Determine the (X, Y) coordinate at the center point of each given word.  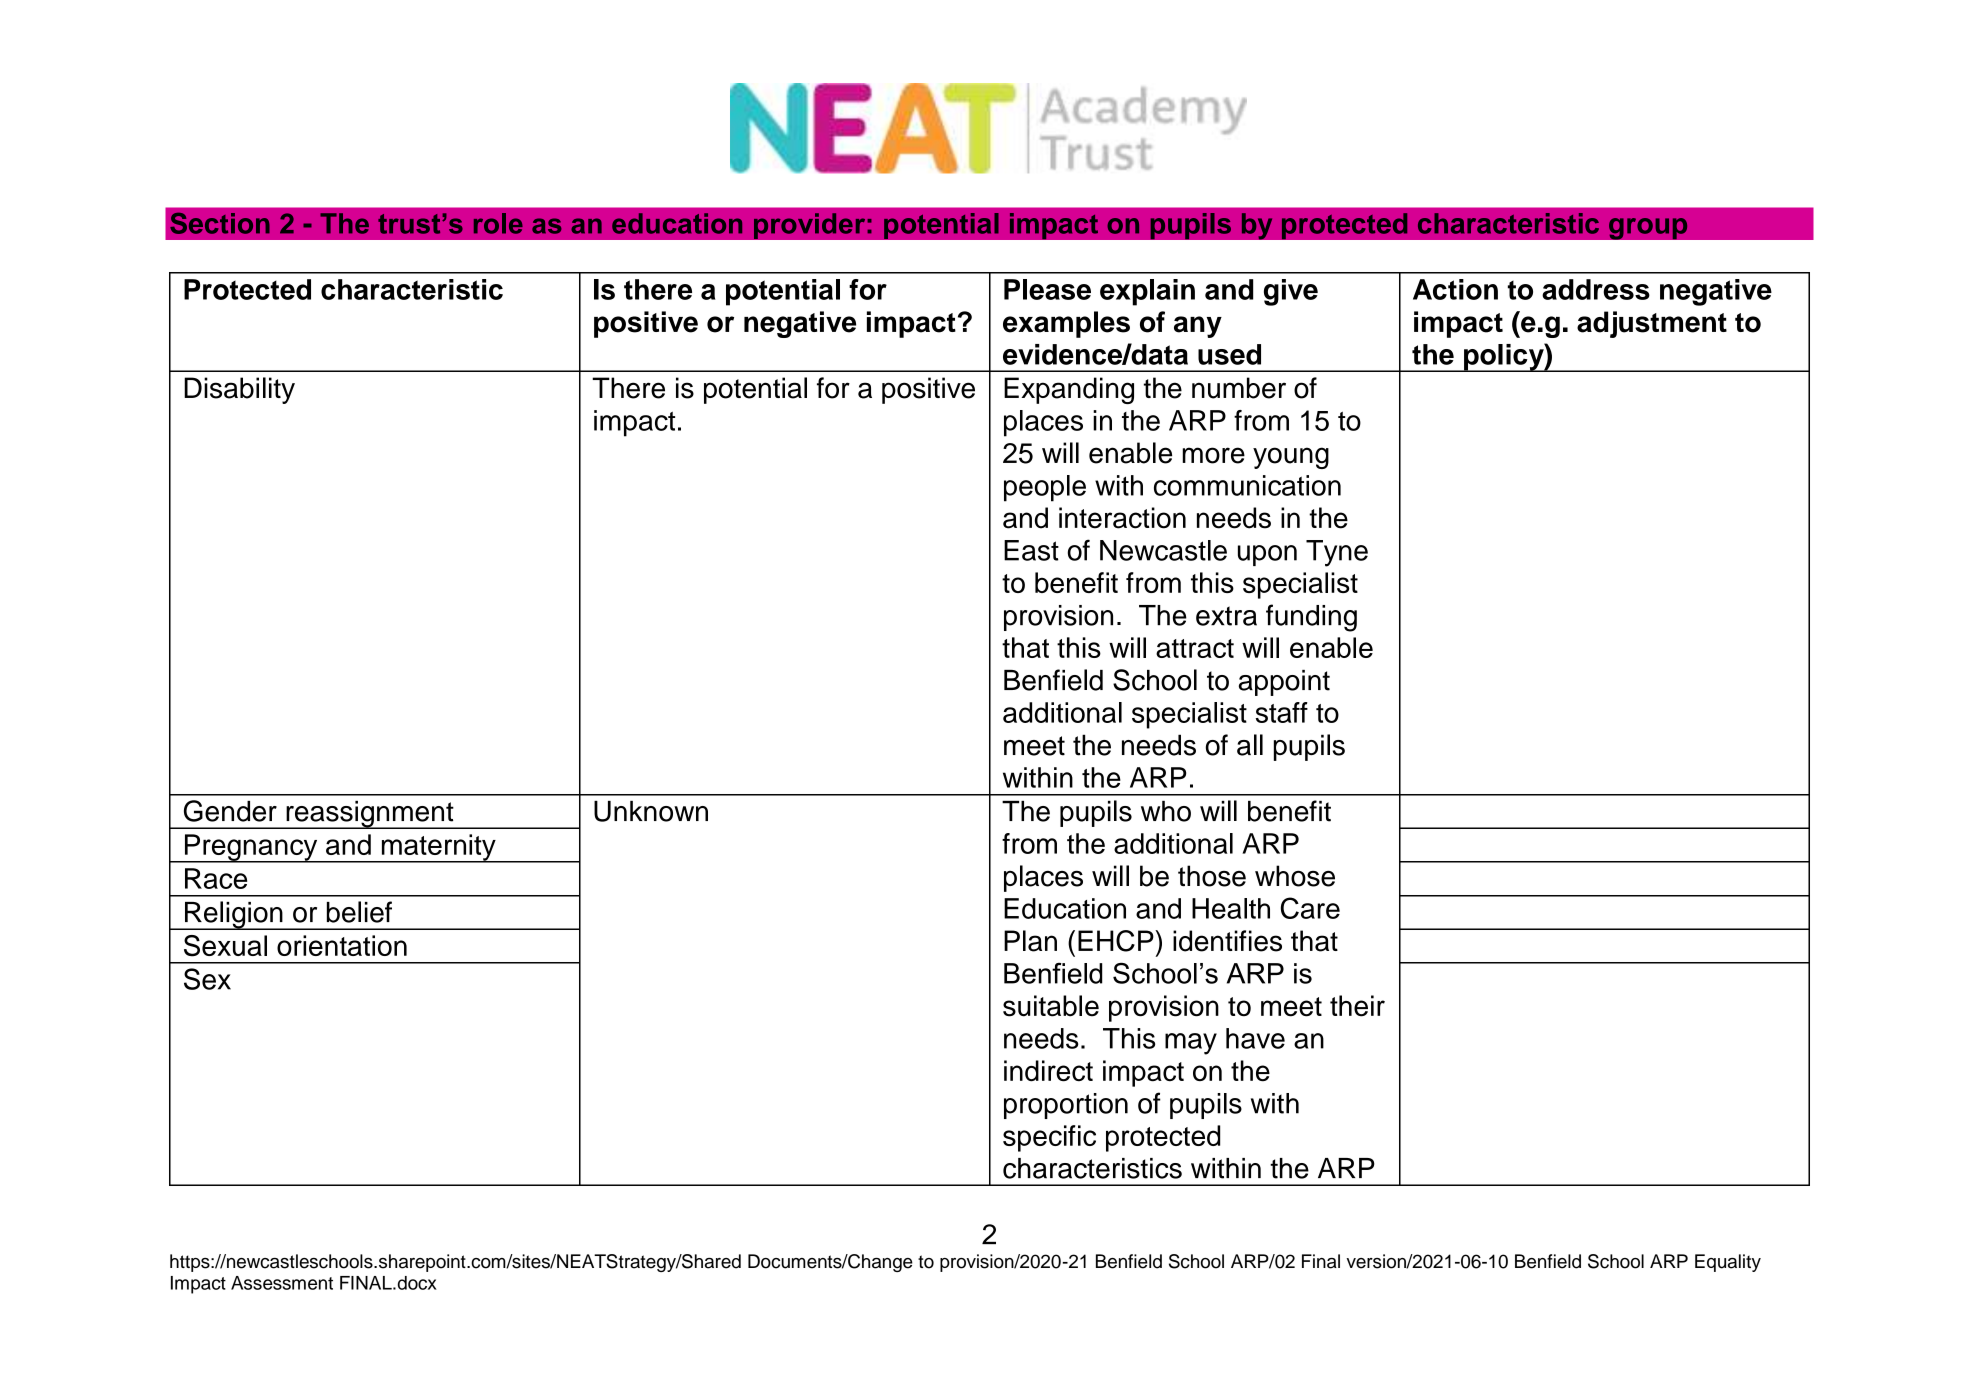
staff (1282, 712)
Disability (239, 390)
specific (1049, 1138)
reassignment (370, 815)
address (1596, 289)
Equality (1728, 1263)
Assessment (282, 1283)
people (1045, 488)
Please (1047, 289)
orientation (342, 945)
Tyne (1337, 553)
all (1250, 745)
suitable (1051, 1006)
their (1357, 1006)
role (498, 223)
